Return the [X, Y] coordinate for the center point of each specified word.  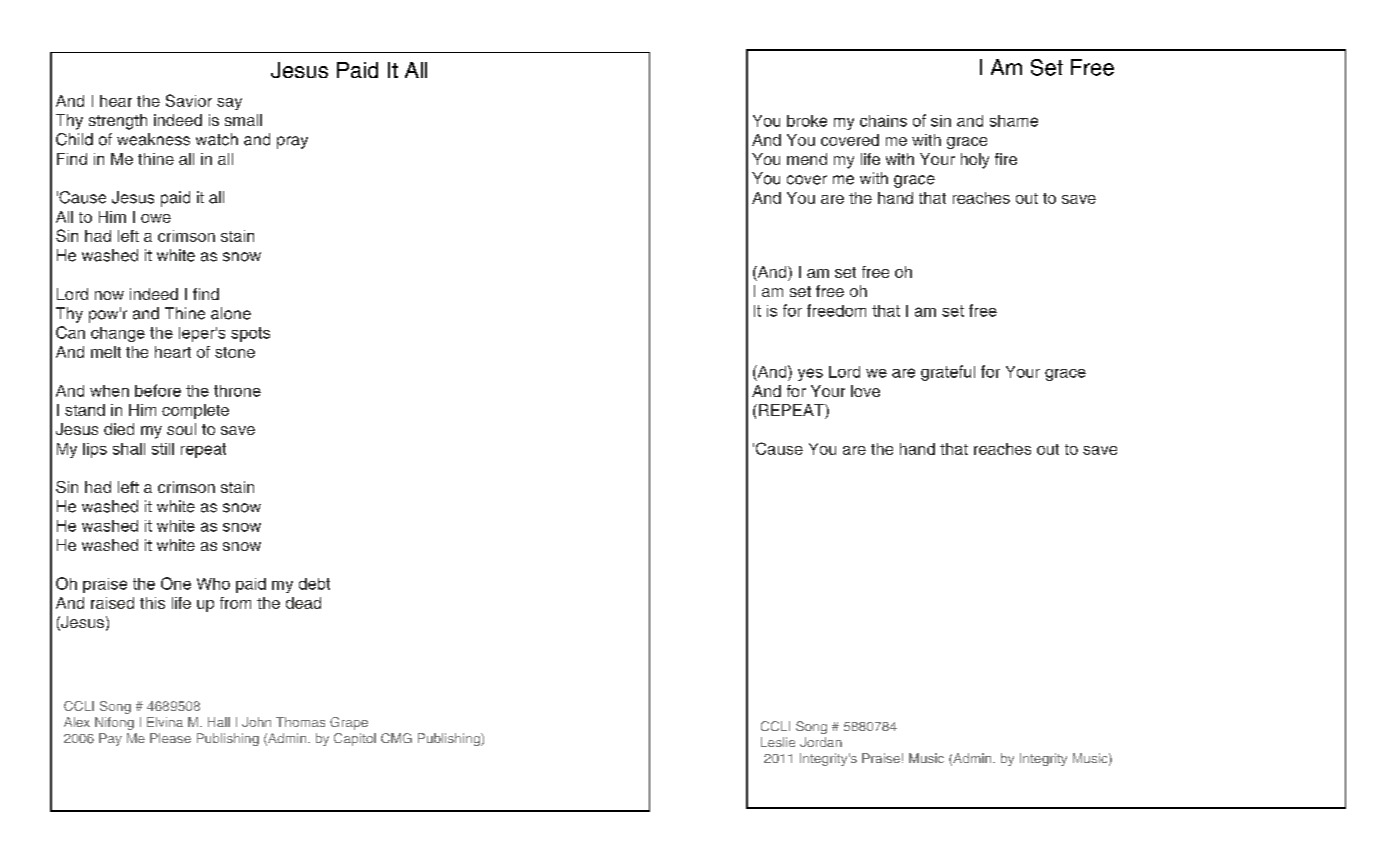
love [865, 391]
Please [170, 738]
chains [883, 121]
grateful [948, 373]
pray [292, 142]
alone [231, 313]
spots [250, 334]
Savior [189, 100]
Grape [349, 723]
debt [314, 584]
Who [213, 584]
